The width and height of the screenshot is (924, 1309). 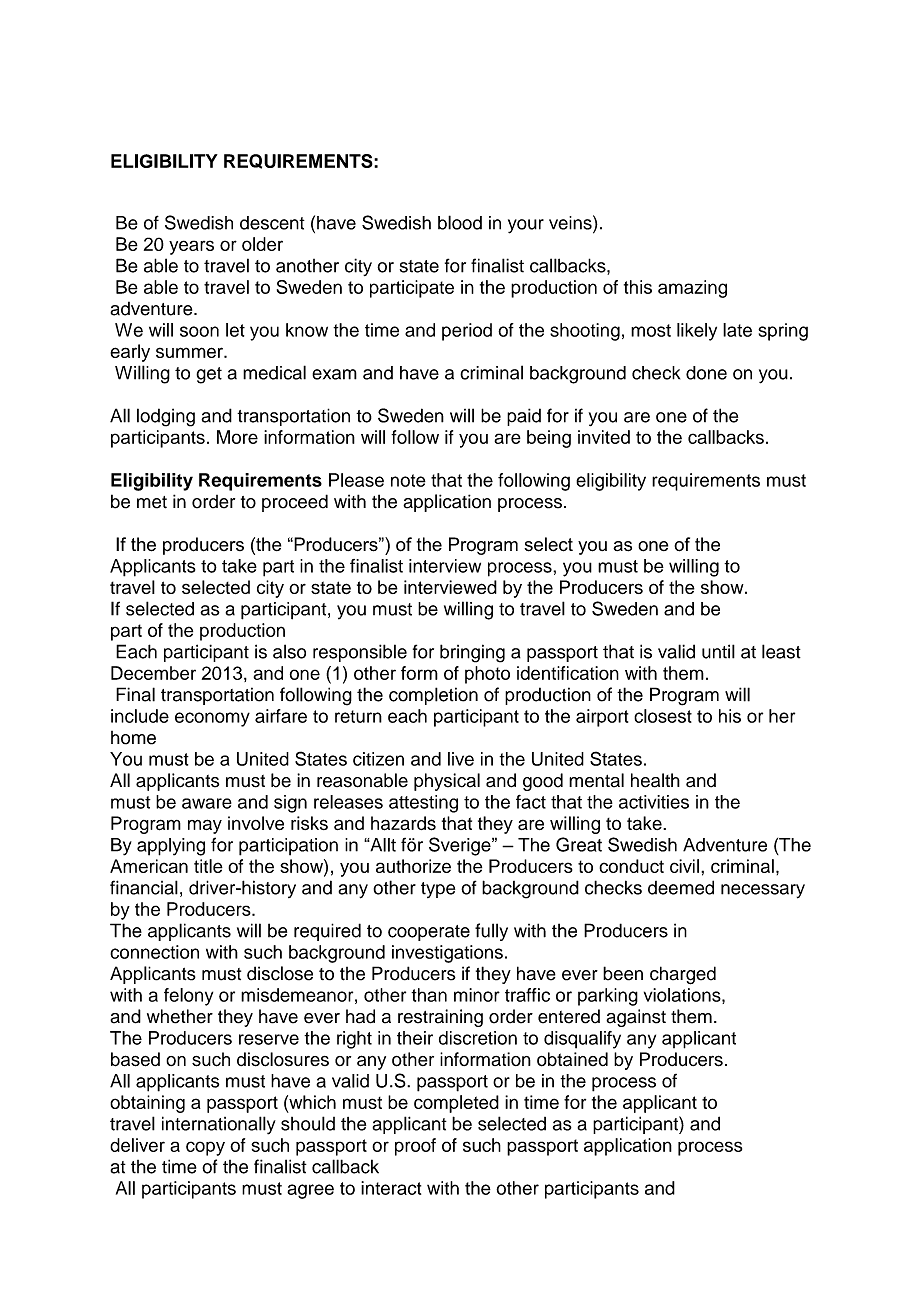 I want to click on amazing, so click(x=692, y=289).
